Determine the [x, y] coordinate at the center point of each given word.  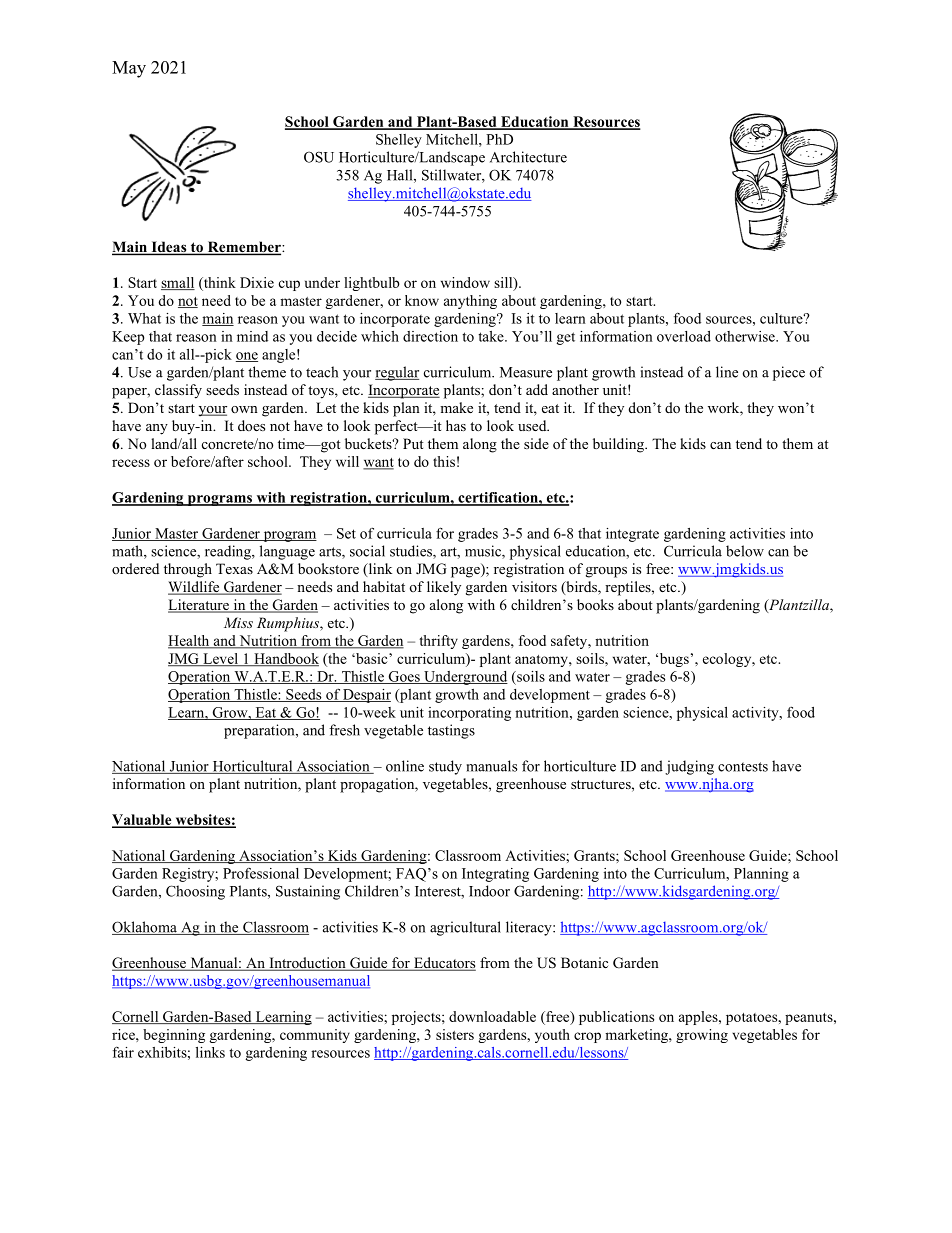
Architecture [528, 157]
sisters [455, 1034]
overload [684, 336]
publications [616, 1018]
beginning [174, 1036]
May [129, 69]
